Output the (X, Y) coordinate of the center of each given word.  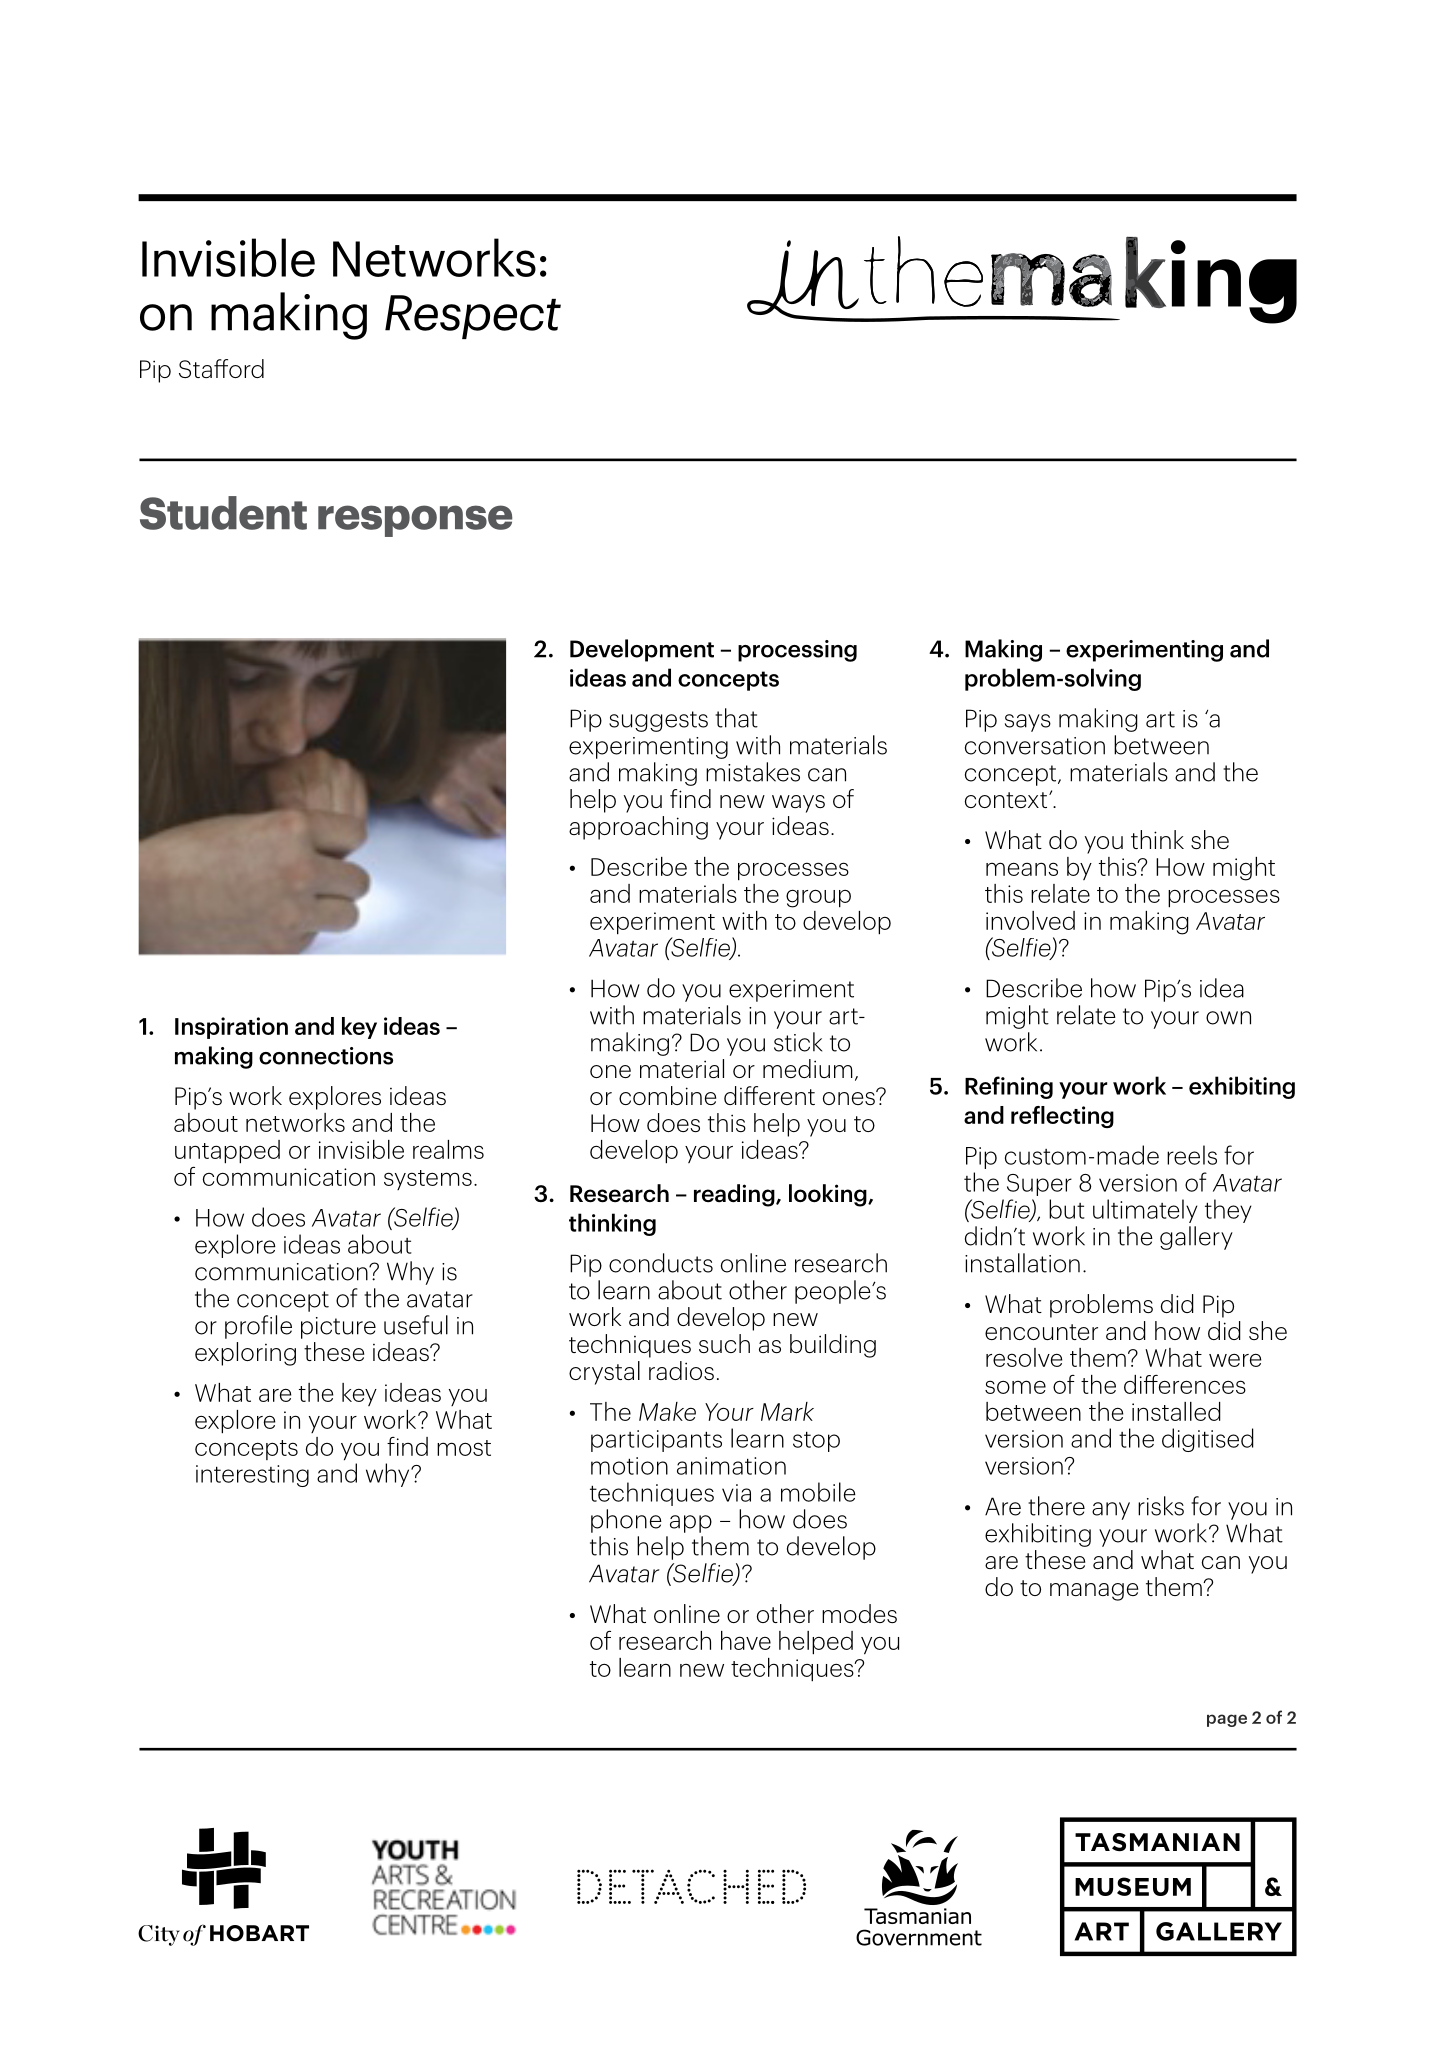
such (724, 1343)
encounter (1041, 1332)
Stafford (221, 368)
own (1228, 1018)
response (415, 521)
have (746, 1640)
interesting (252, 1476)
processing (797, 651)
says (1028, 723)
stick (798, 1042)
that (736, 718)
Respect (473, 317)
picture (338, 1328)
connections (326, 1056)
